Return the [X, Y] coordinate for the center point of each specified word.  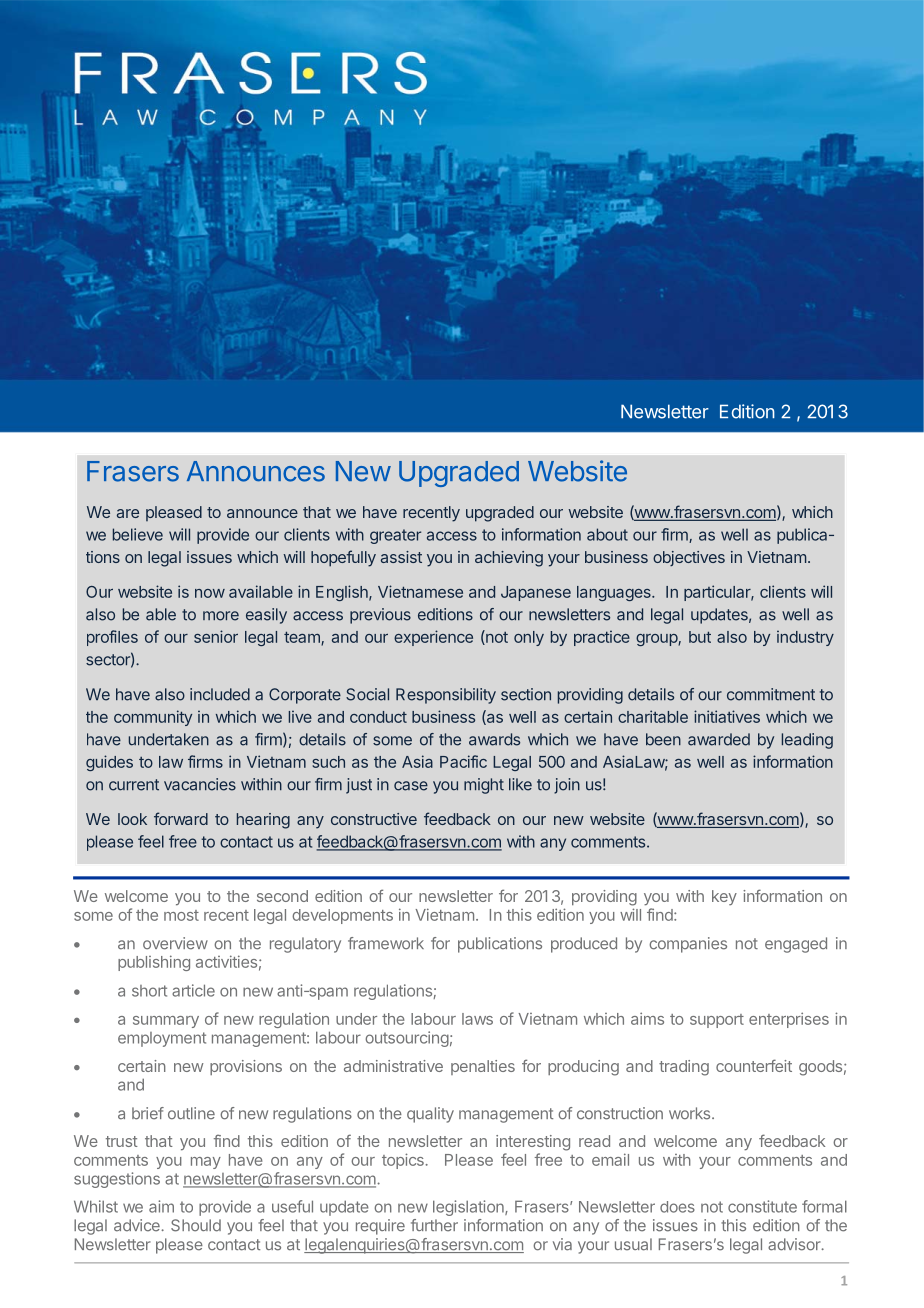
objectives [689, 558]
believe [138, 534]
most [181, 915]
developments [342, 916]
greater [395, 536]
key [724, 897]
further [434, 1225]
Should [196, 1225]
